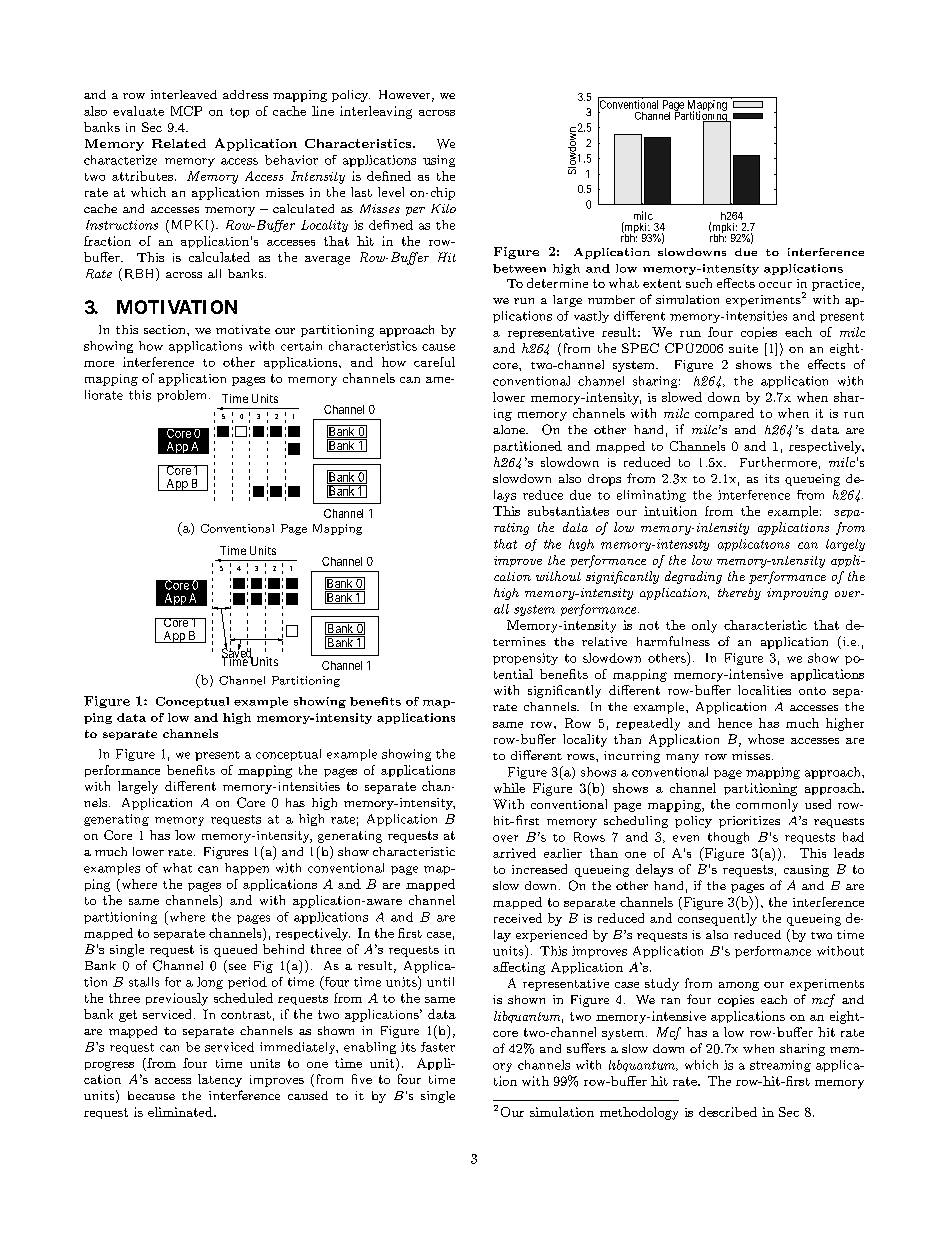 This screenshot has width=952, height=1233. I want to click on thereby, so click(739, 594).
